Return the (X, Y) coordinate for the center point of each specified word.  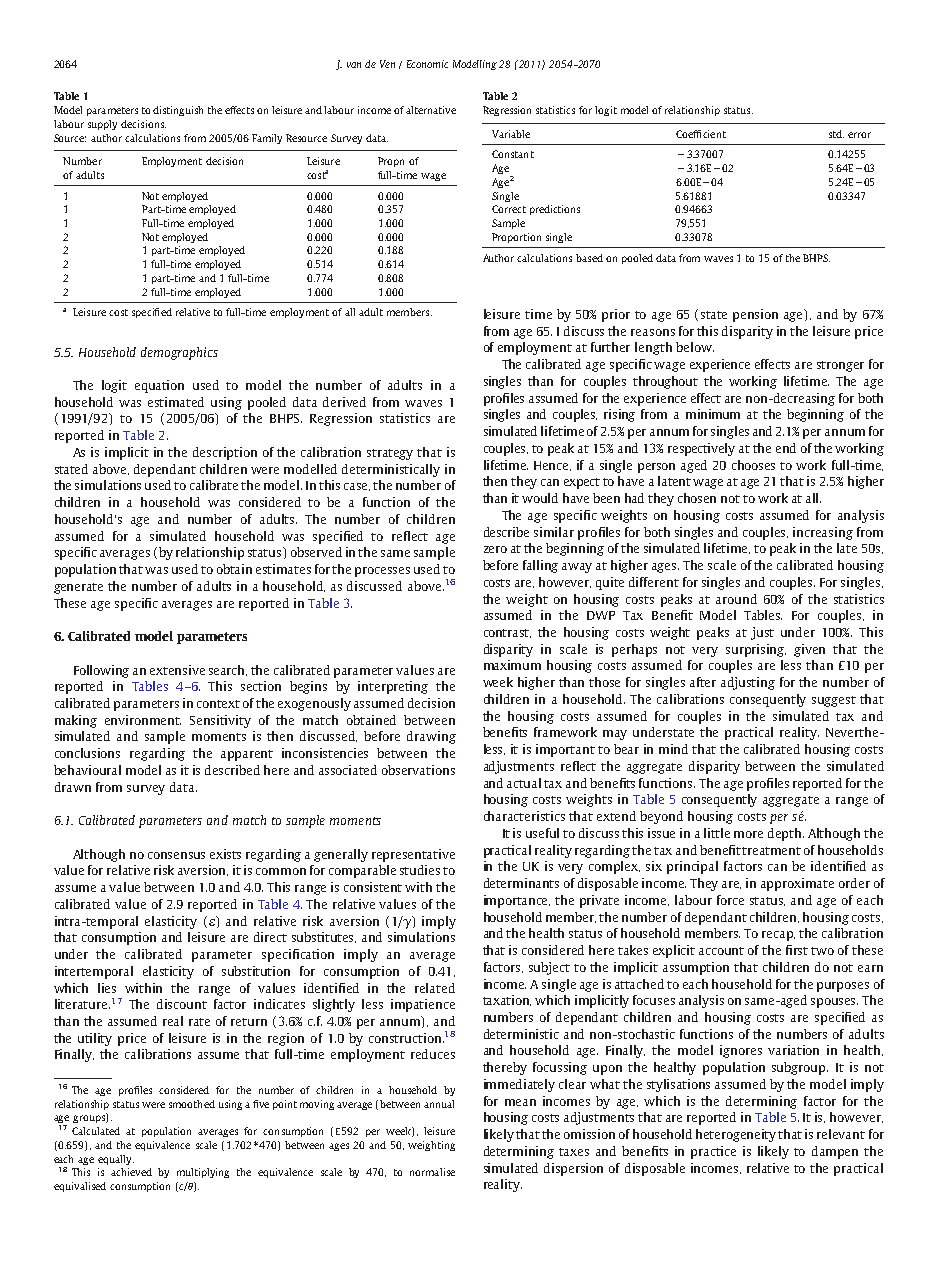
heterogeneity (737, 1135)
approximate (797, 884)
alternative (431, 110)
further (610, 347)
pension (755, 315)
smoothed (192, 1104)
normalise (432, 1172)
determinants (521, 883)
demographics (179, 353)
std (836, 134)
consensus (176, 855)
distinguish (178, 111)
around (736, 599)
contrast (507, 633)
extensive (177, 670)
